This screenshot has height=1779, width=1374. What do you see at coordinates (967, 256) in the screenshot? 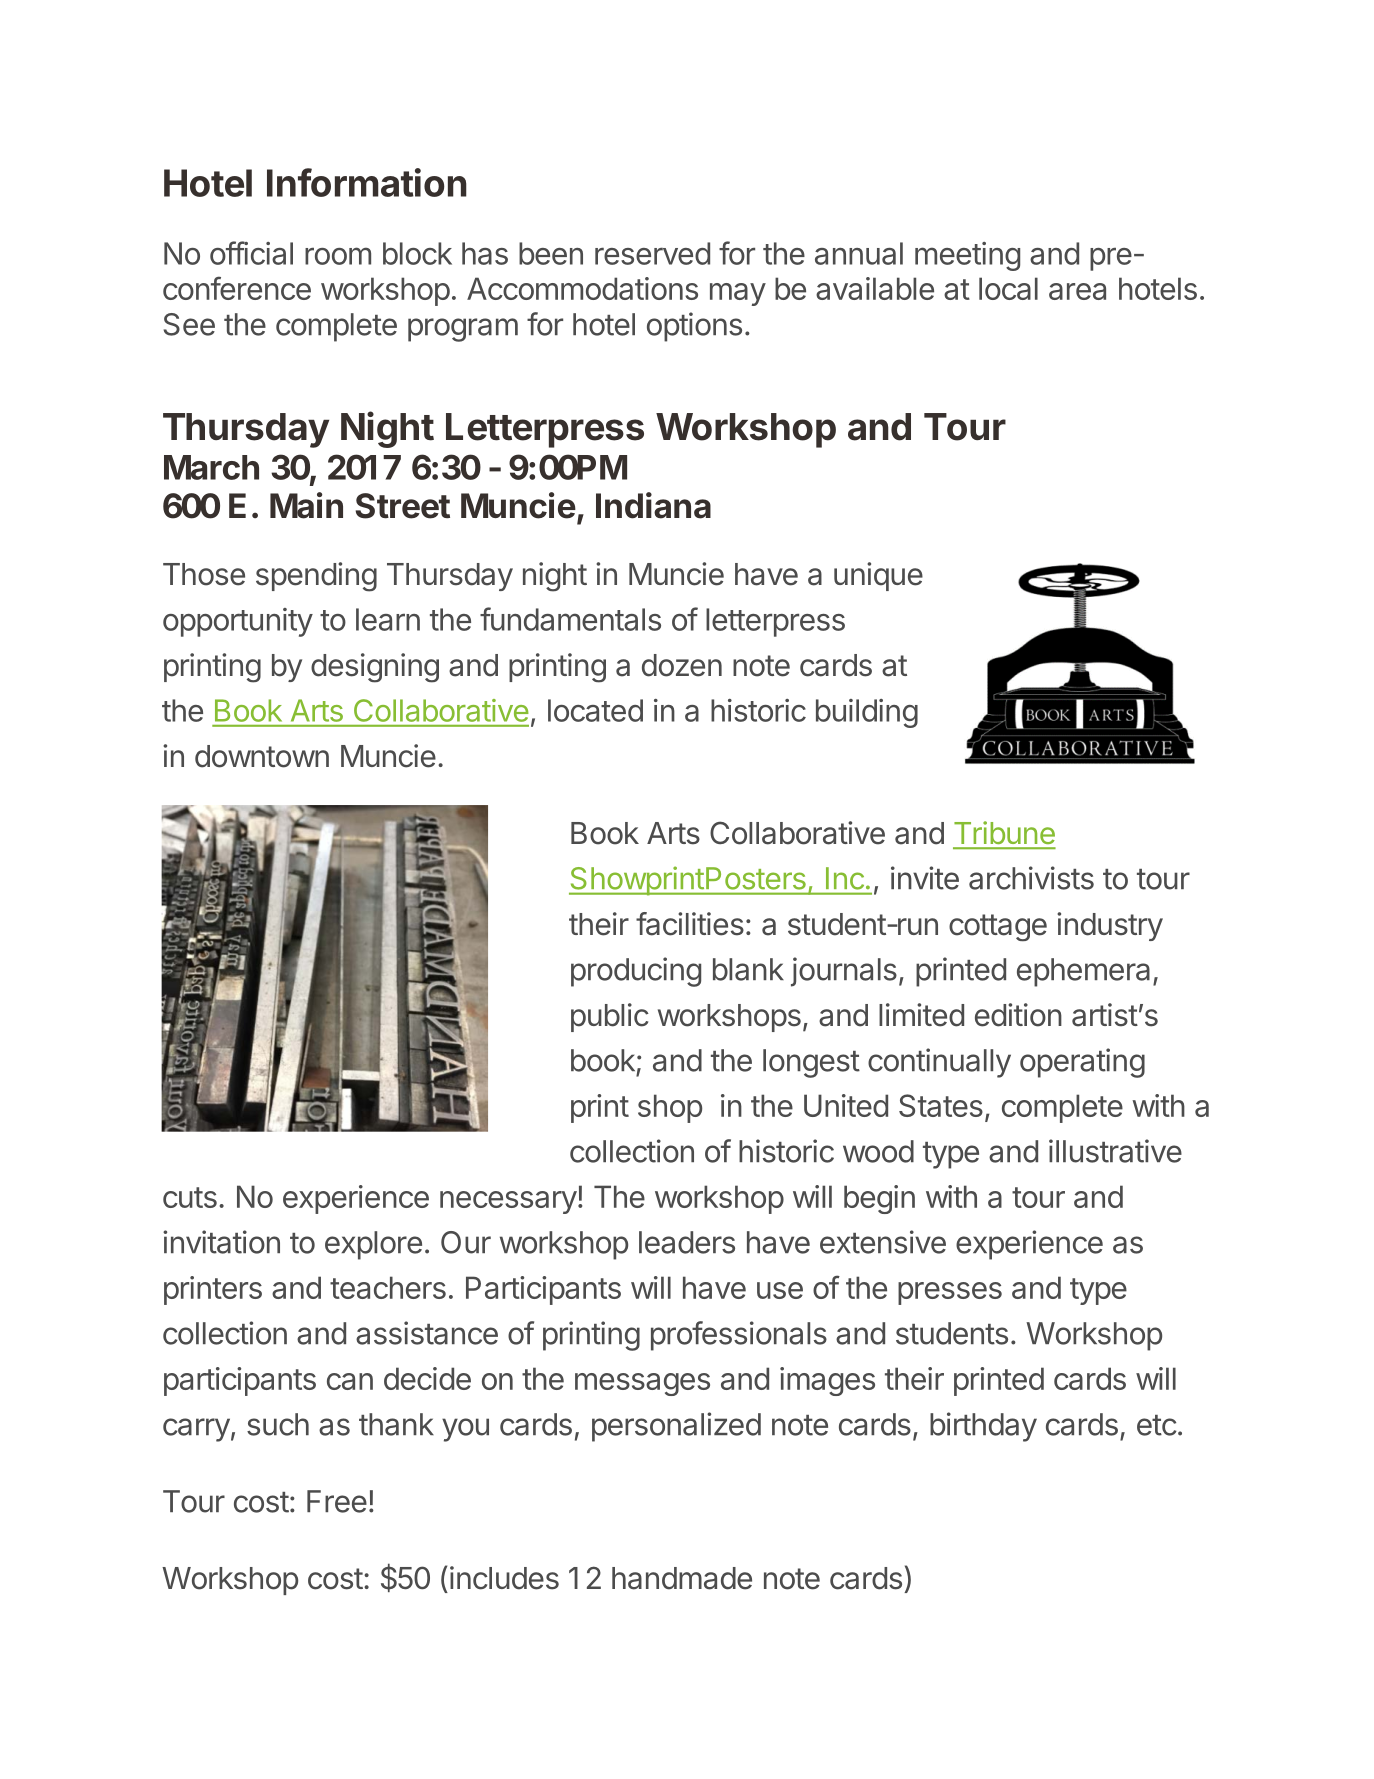
I see `meeting` at bounding box center [967, 256].
